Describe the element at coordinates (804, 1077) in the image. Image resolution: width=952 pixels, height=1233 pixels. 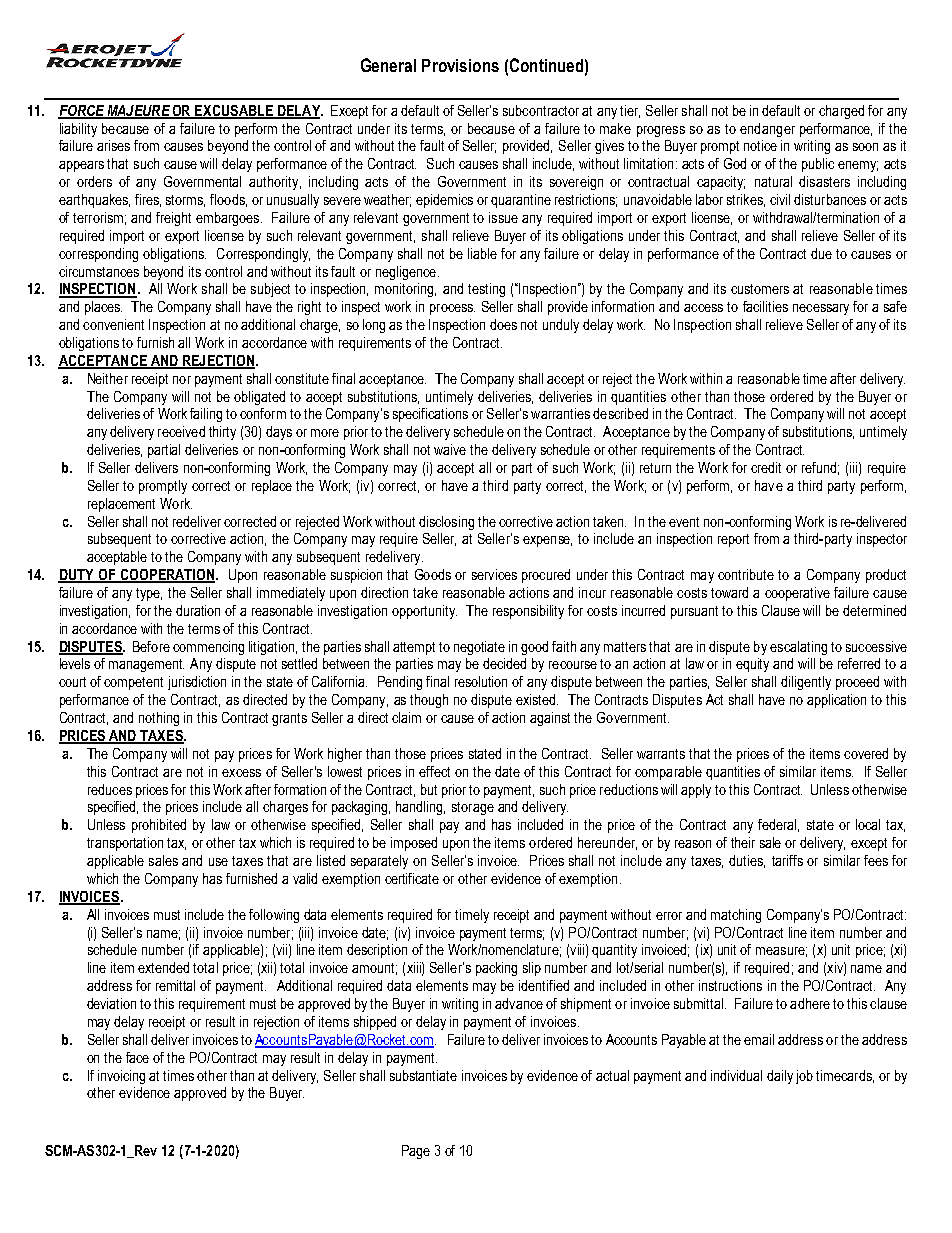
I see `job` at that location.
